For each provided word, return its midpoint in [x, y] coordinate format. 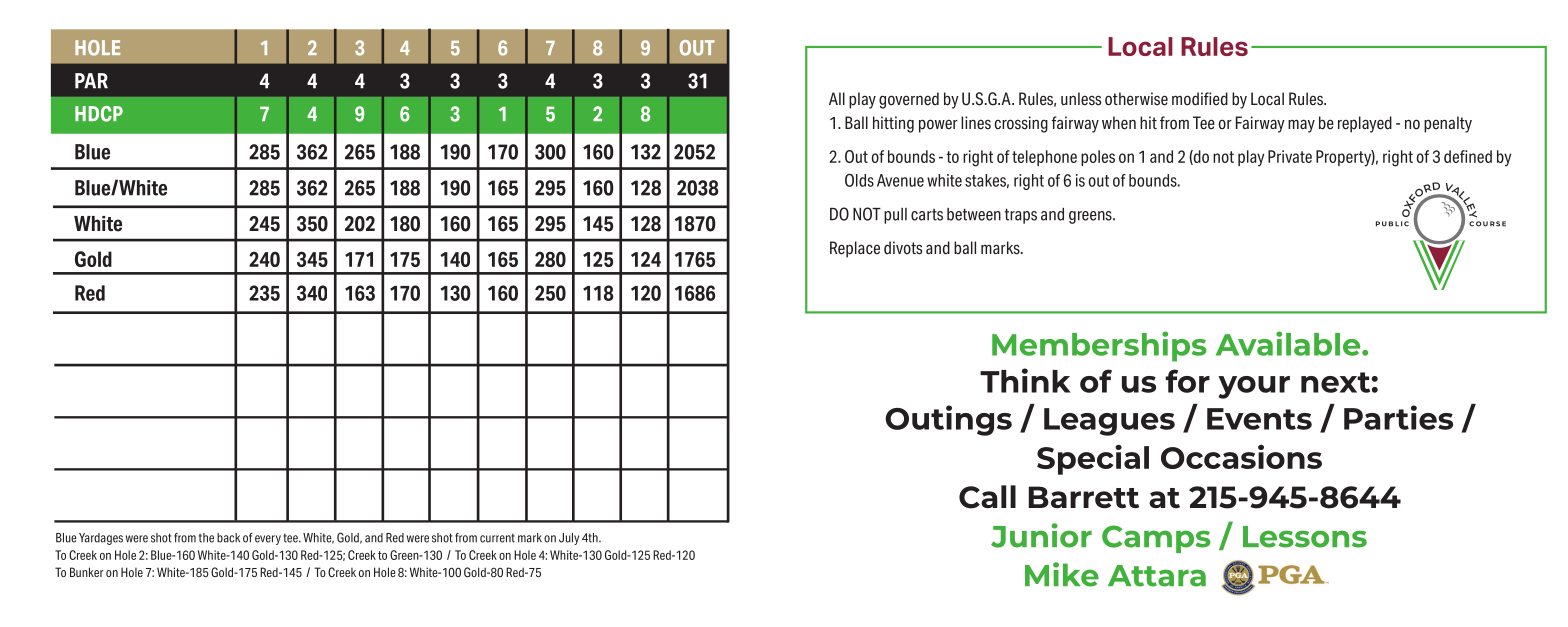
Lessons [1305, 537]
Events [1259, 419]
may [1301, 126]
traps [1021, 216]
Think [1025, 380]
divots [903, 248]
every [268, 540]
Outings [948, 420]
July [569, 539]
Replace [855, 249]
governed [909, 100]
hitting [893, 124]
